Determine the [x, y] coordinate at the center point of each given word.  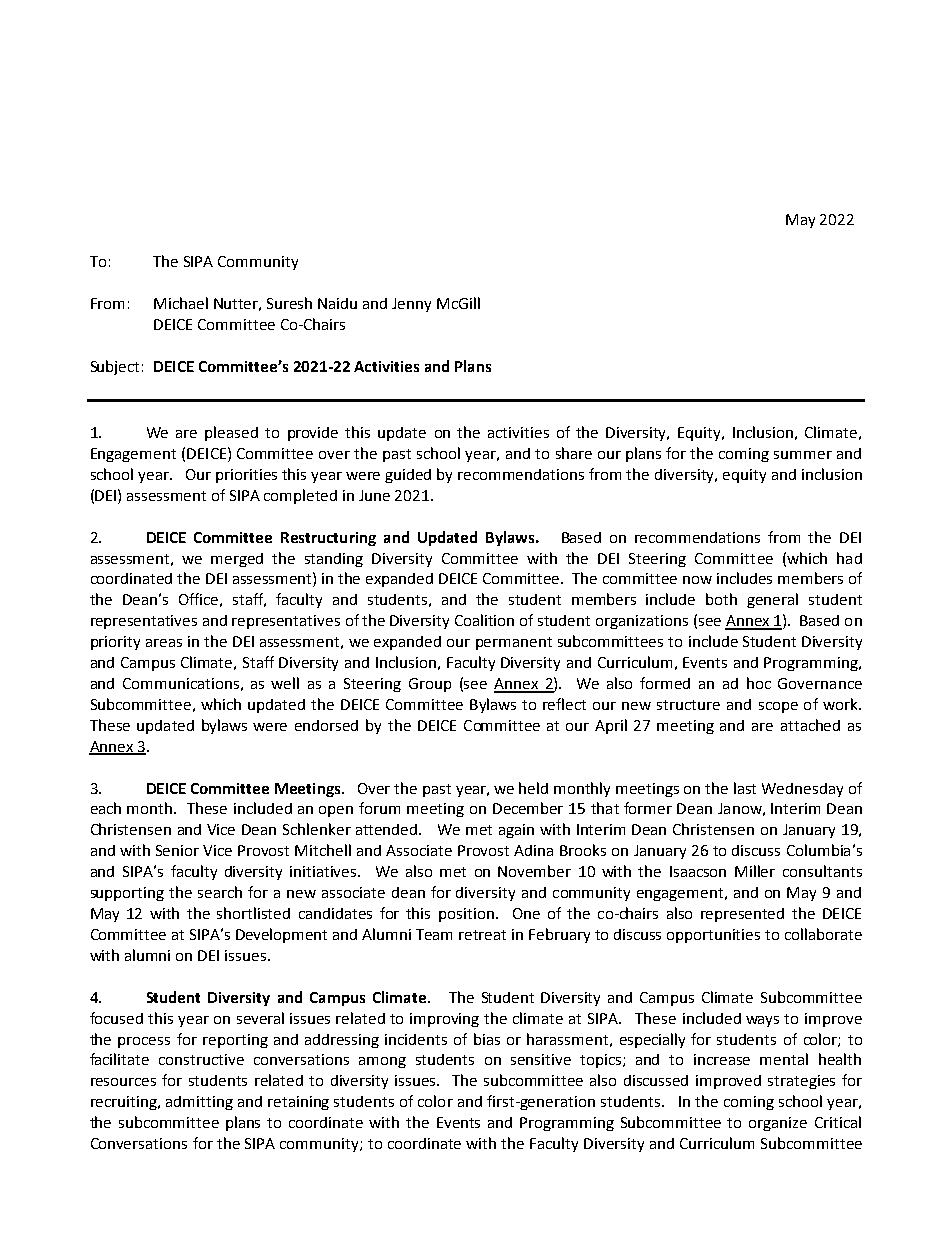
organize [778, 1124]
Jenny [411, 305]
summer [803, 455]
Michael [181, 303]
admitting [199, 1103]
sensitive [541, 1059]
